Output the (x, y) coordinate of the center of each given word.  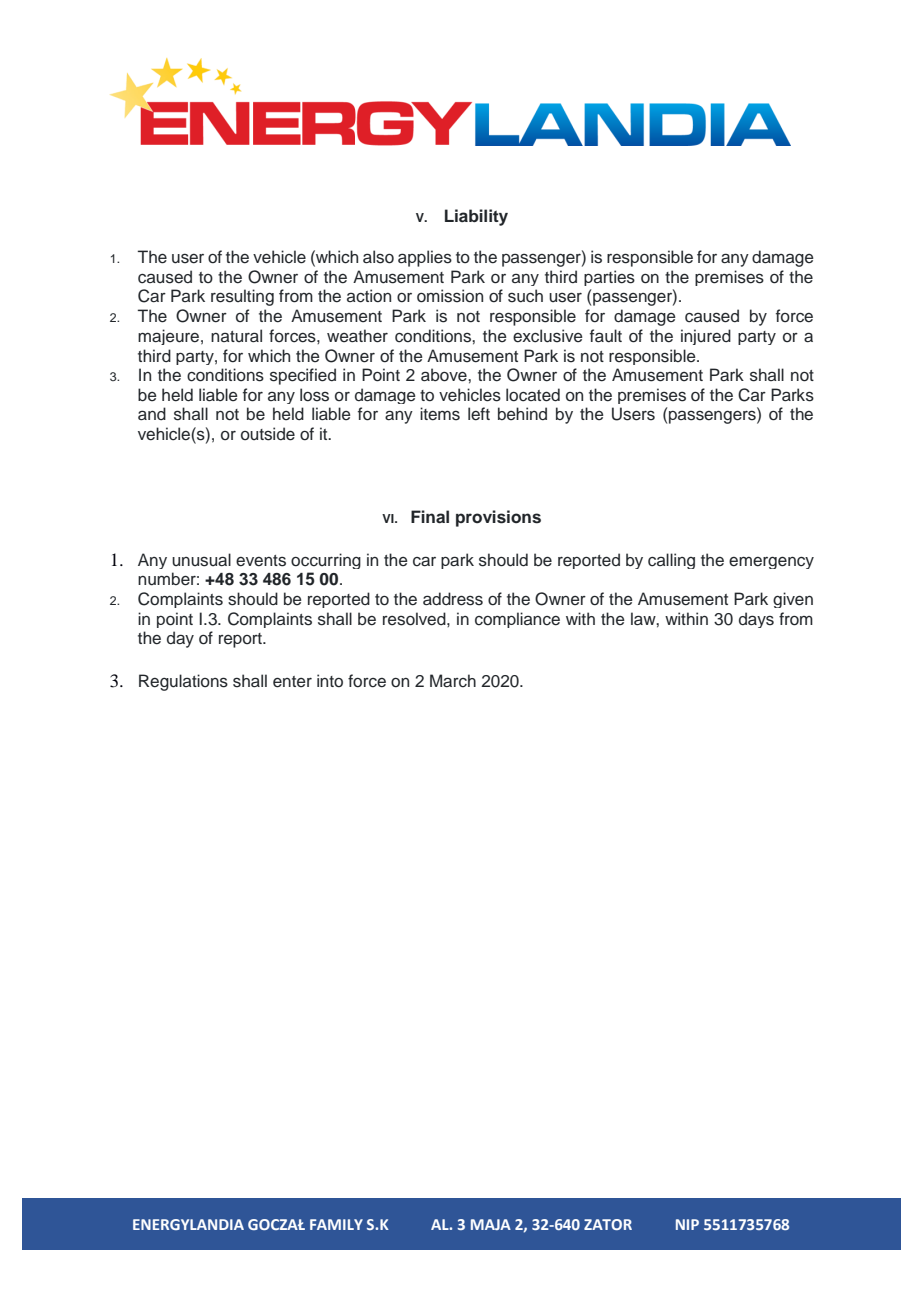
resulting (242, 297)
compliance (517, 620)
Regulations (183, 682)
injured (706, 337)
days (756, 620)
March (453, 681)
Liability (476, 217)
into (330, 681)
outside (268, 434)
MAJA (491, 1224)
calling (671, 561)
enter (292, 682)
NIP (687, 1224)
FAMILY (336, 1224)
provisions (498, 518)
